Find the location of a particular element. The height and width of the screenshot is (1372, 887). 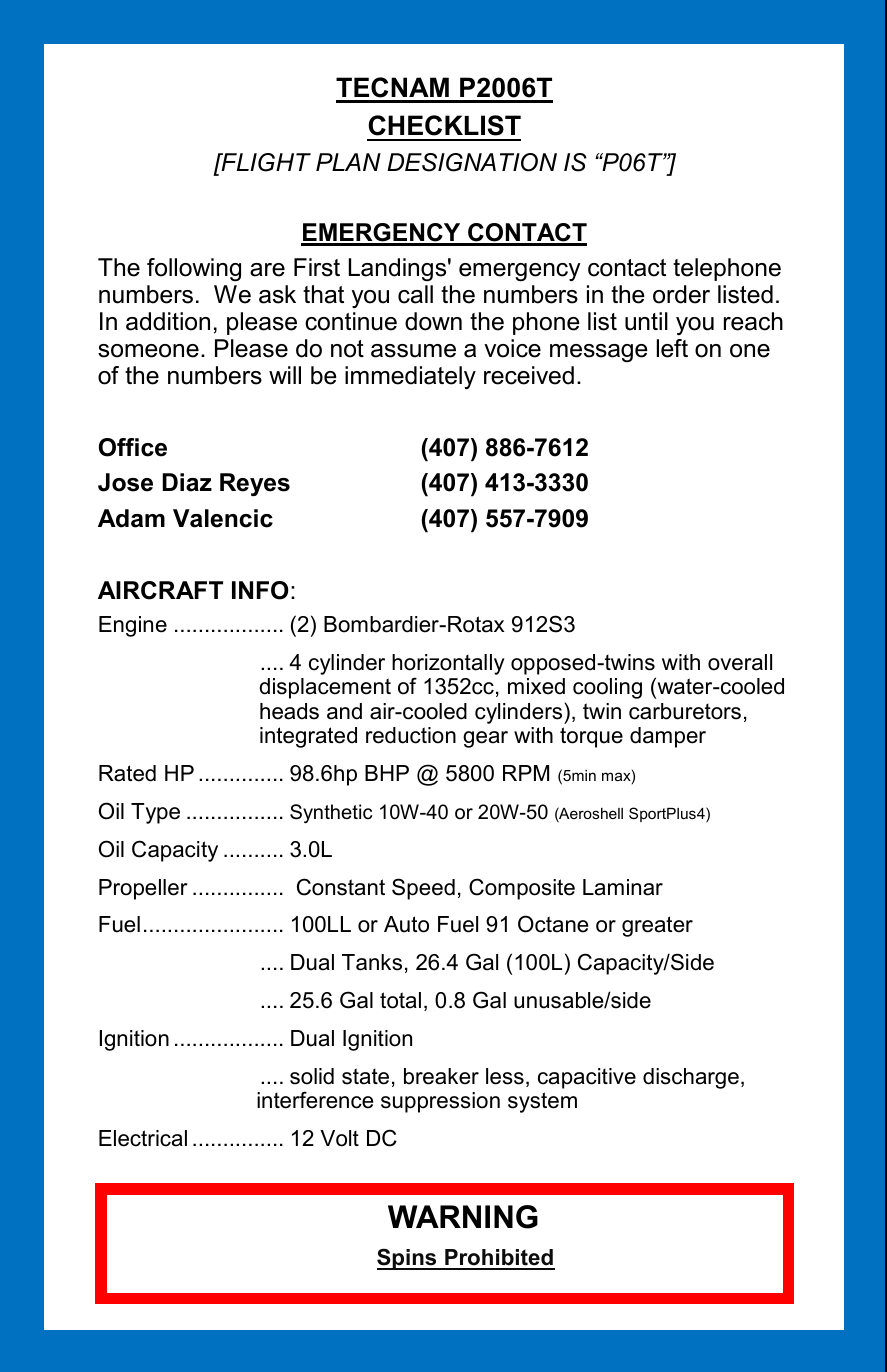

DESIGNATION is located at coordinates (472, 162).
